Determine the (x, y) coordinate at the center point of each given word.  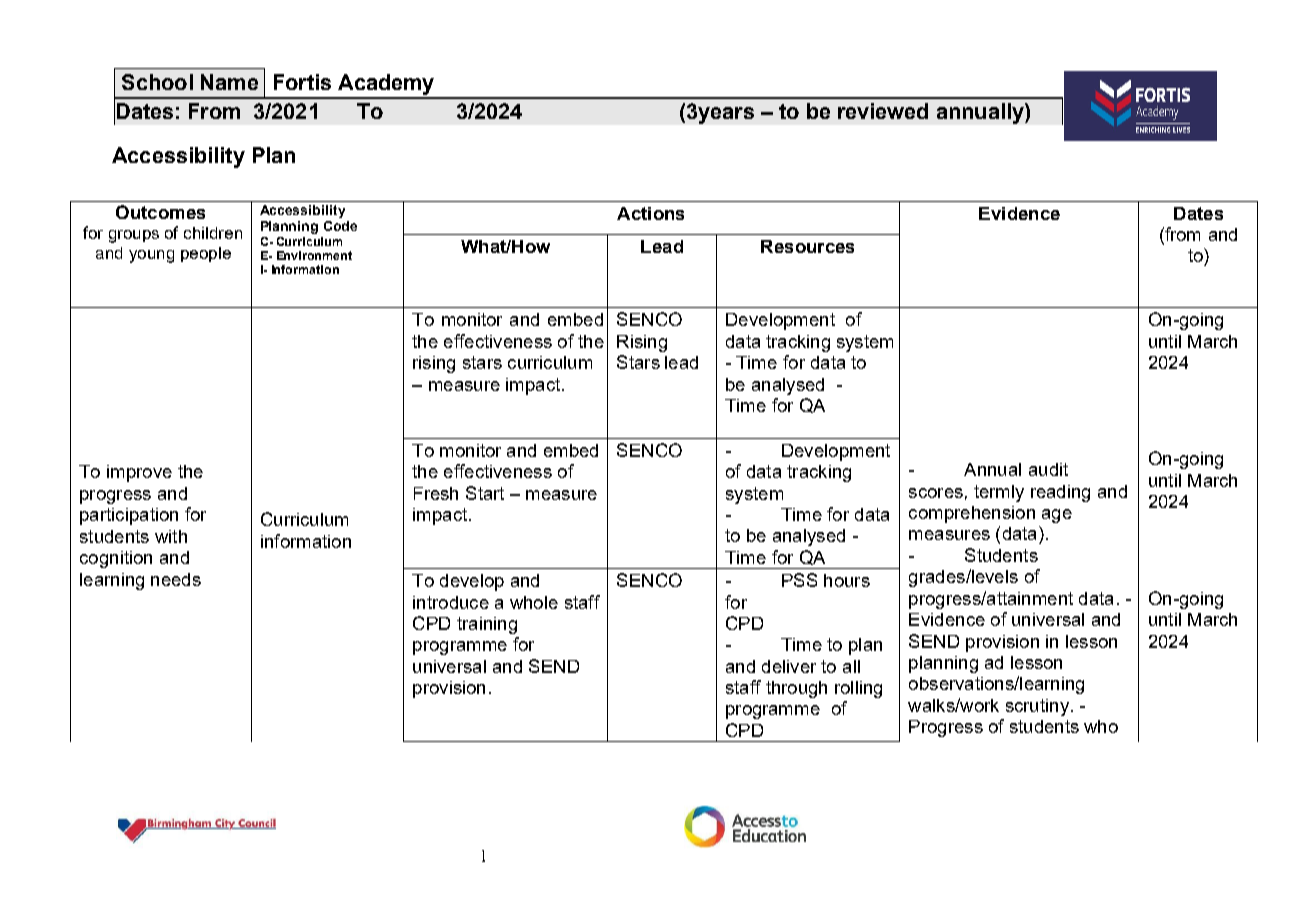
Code (340, 226)
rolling (858, 689)
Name (229, 82)
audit (1048, 469)
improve (139, 473)
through (796, 689)
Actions (650, 213)
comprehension (972, 514)
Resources (807, 246)
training (487, 625)
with (171, 536)
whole (534, 602)
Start (485, 493)
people (206, 254)
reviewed (883, 111)
